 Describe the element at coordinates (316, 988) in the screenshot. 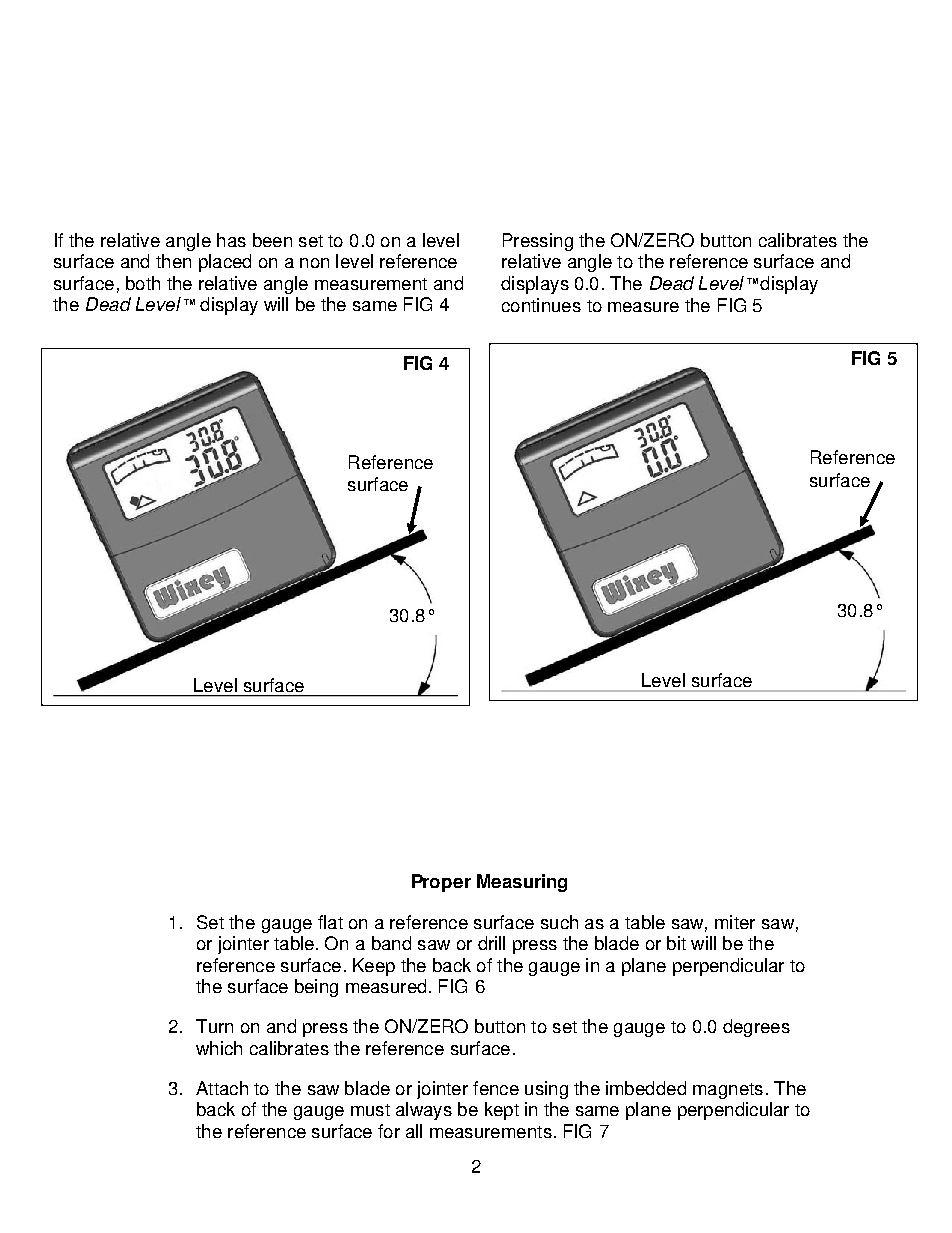

I see `being` at that location.
